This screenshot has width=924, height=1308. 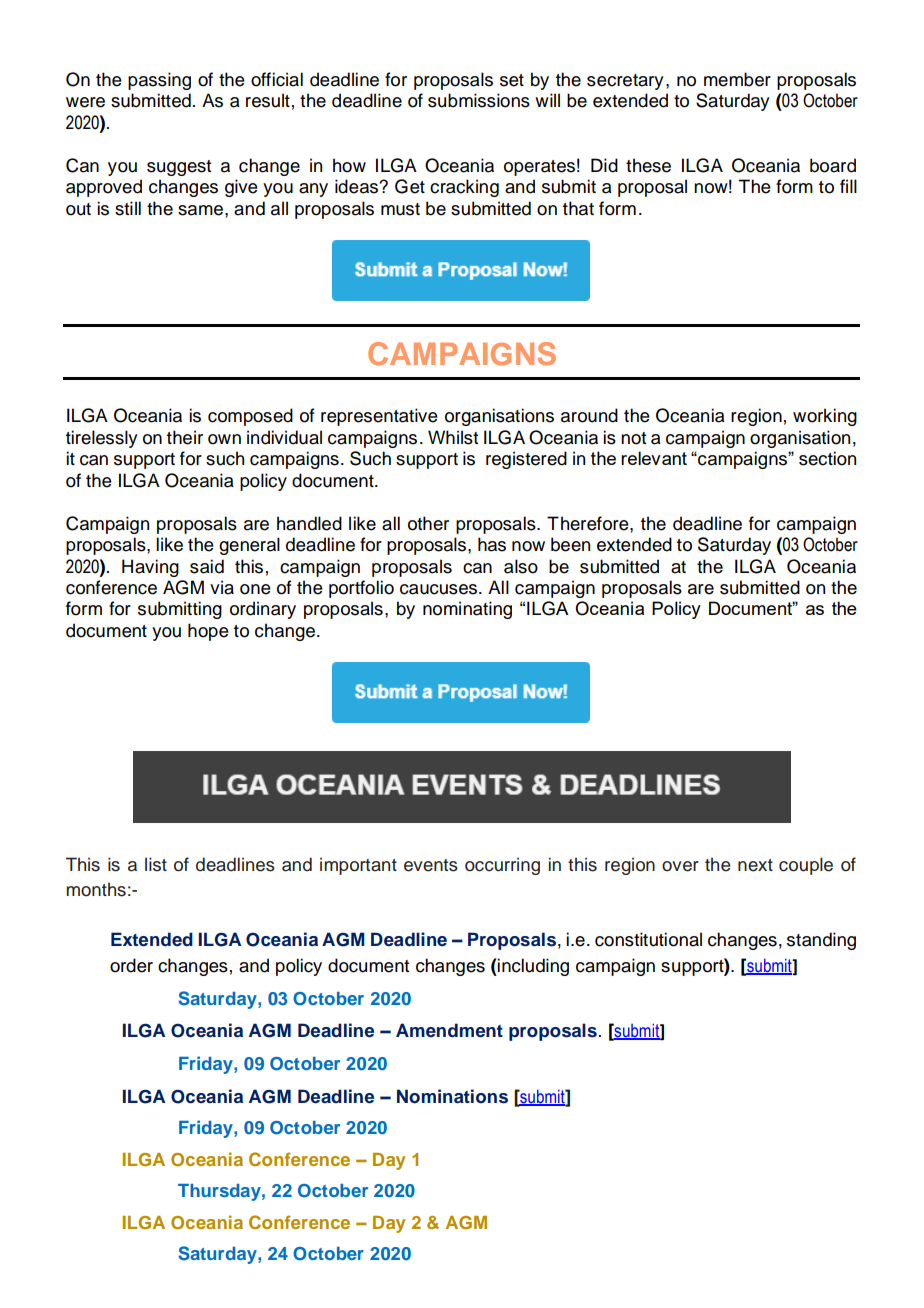 What do you see at coordinates (737, 79) in the screenshot?
I see `member` at bounding box center [737, 79].
